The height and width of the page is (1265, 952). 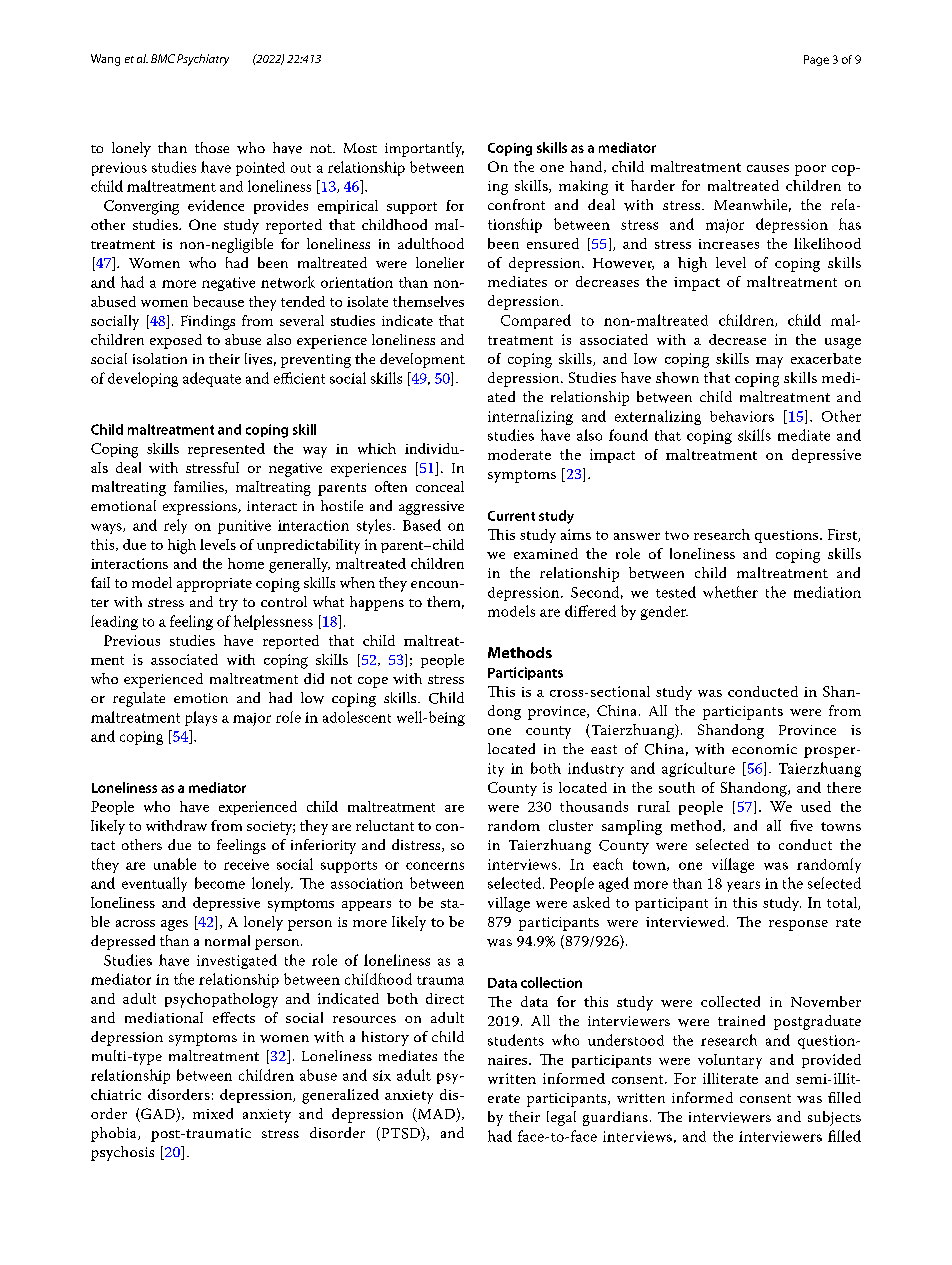 What do you see at coordinates (730, 592) in the page?
I see `whether` at bounding box center [730, 592].
